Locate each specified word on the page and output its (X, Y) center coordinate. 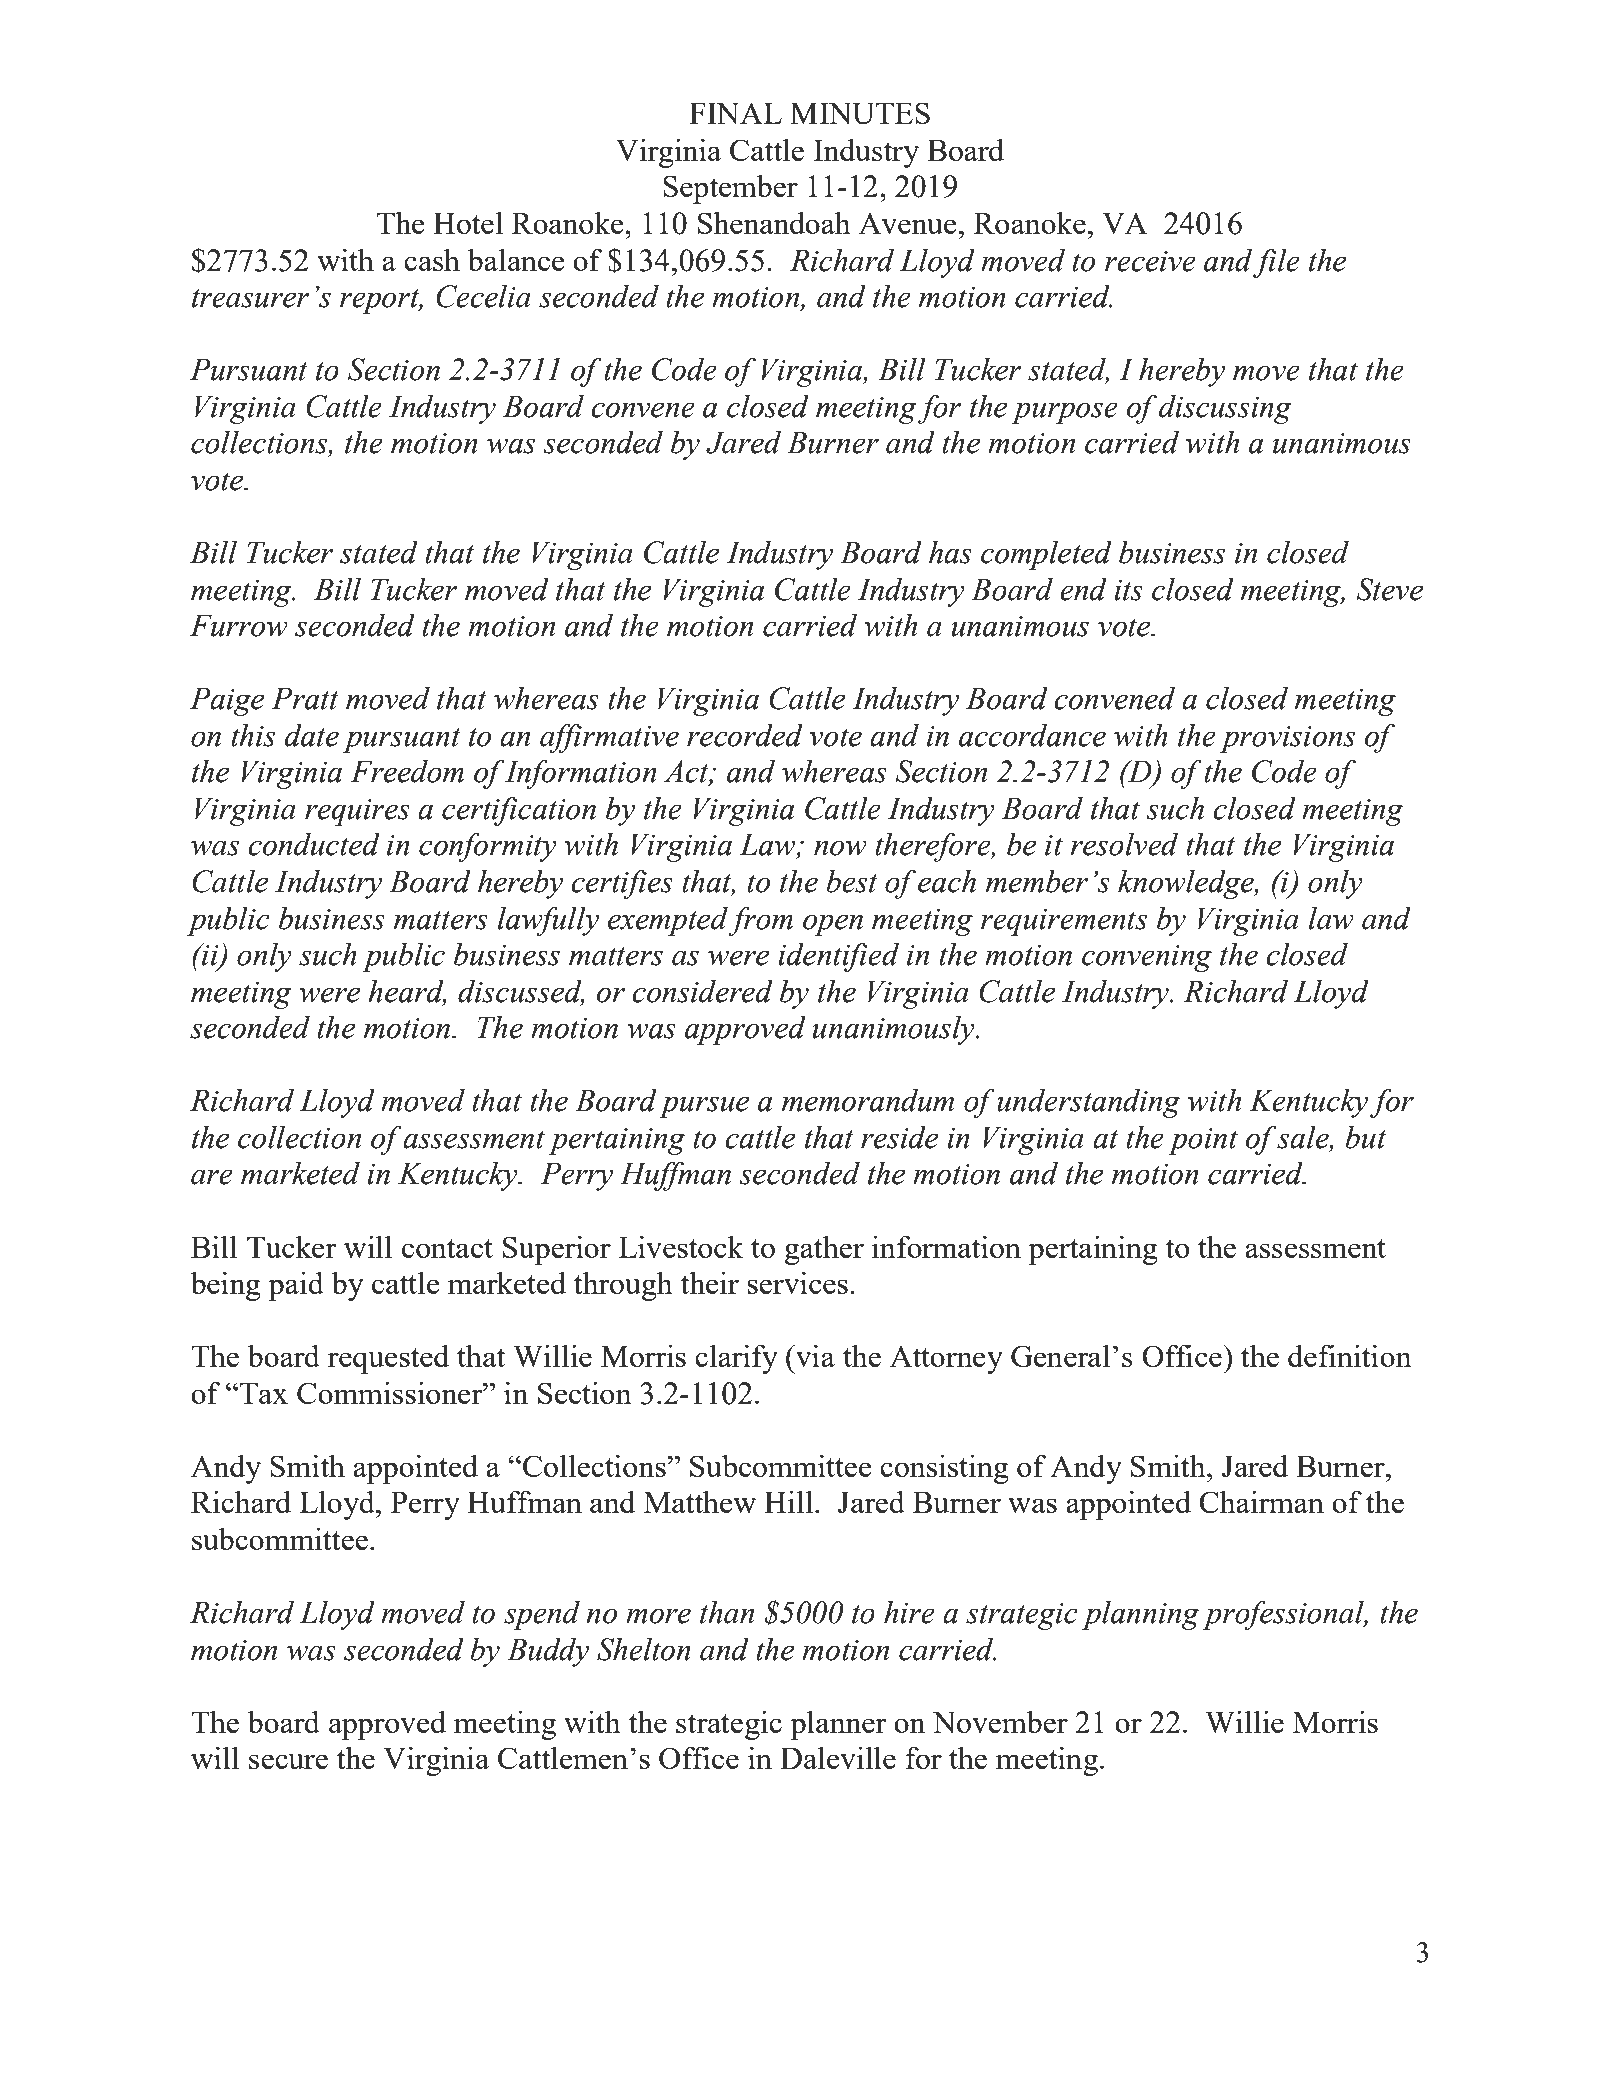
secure (288, 1761)
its (1128, 590)
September (730, 189)
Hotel (468, 223)
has (950, 552)
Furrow (239, 625)
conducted (314, 844)
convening (1147, 958)
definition (1350, 1355)
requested (388, 1359)
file (1276, 263)
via (814, 1355)
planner (838, 1725)
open (833, 925)
